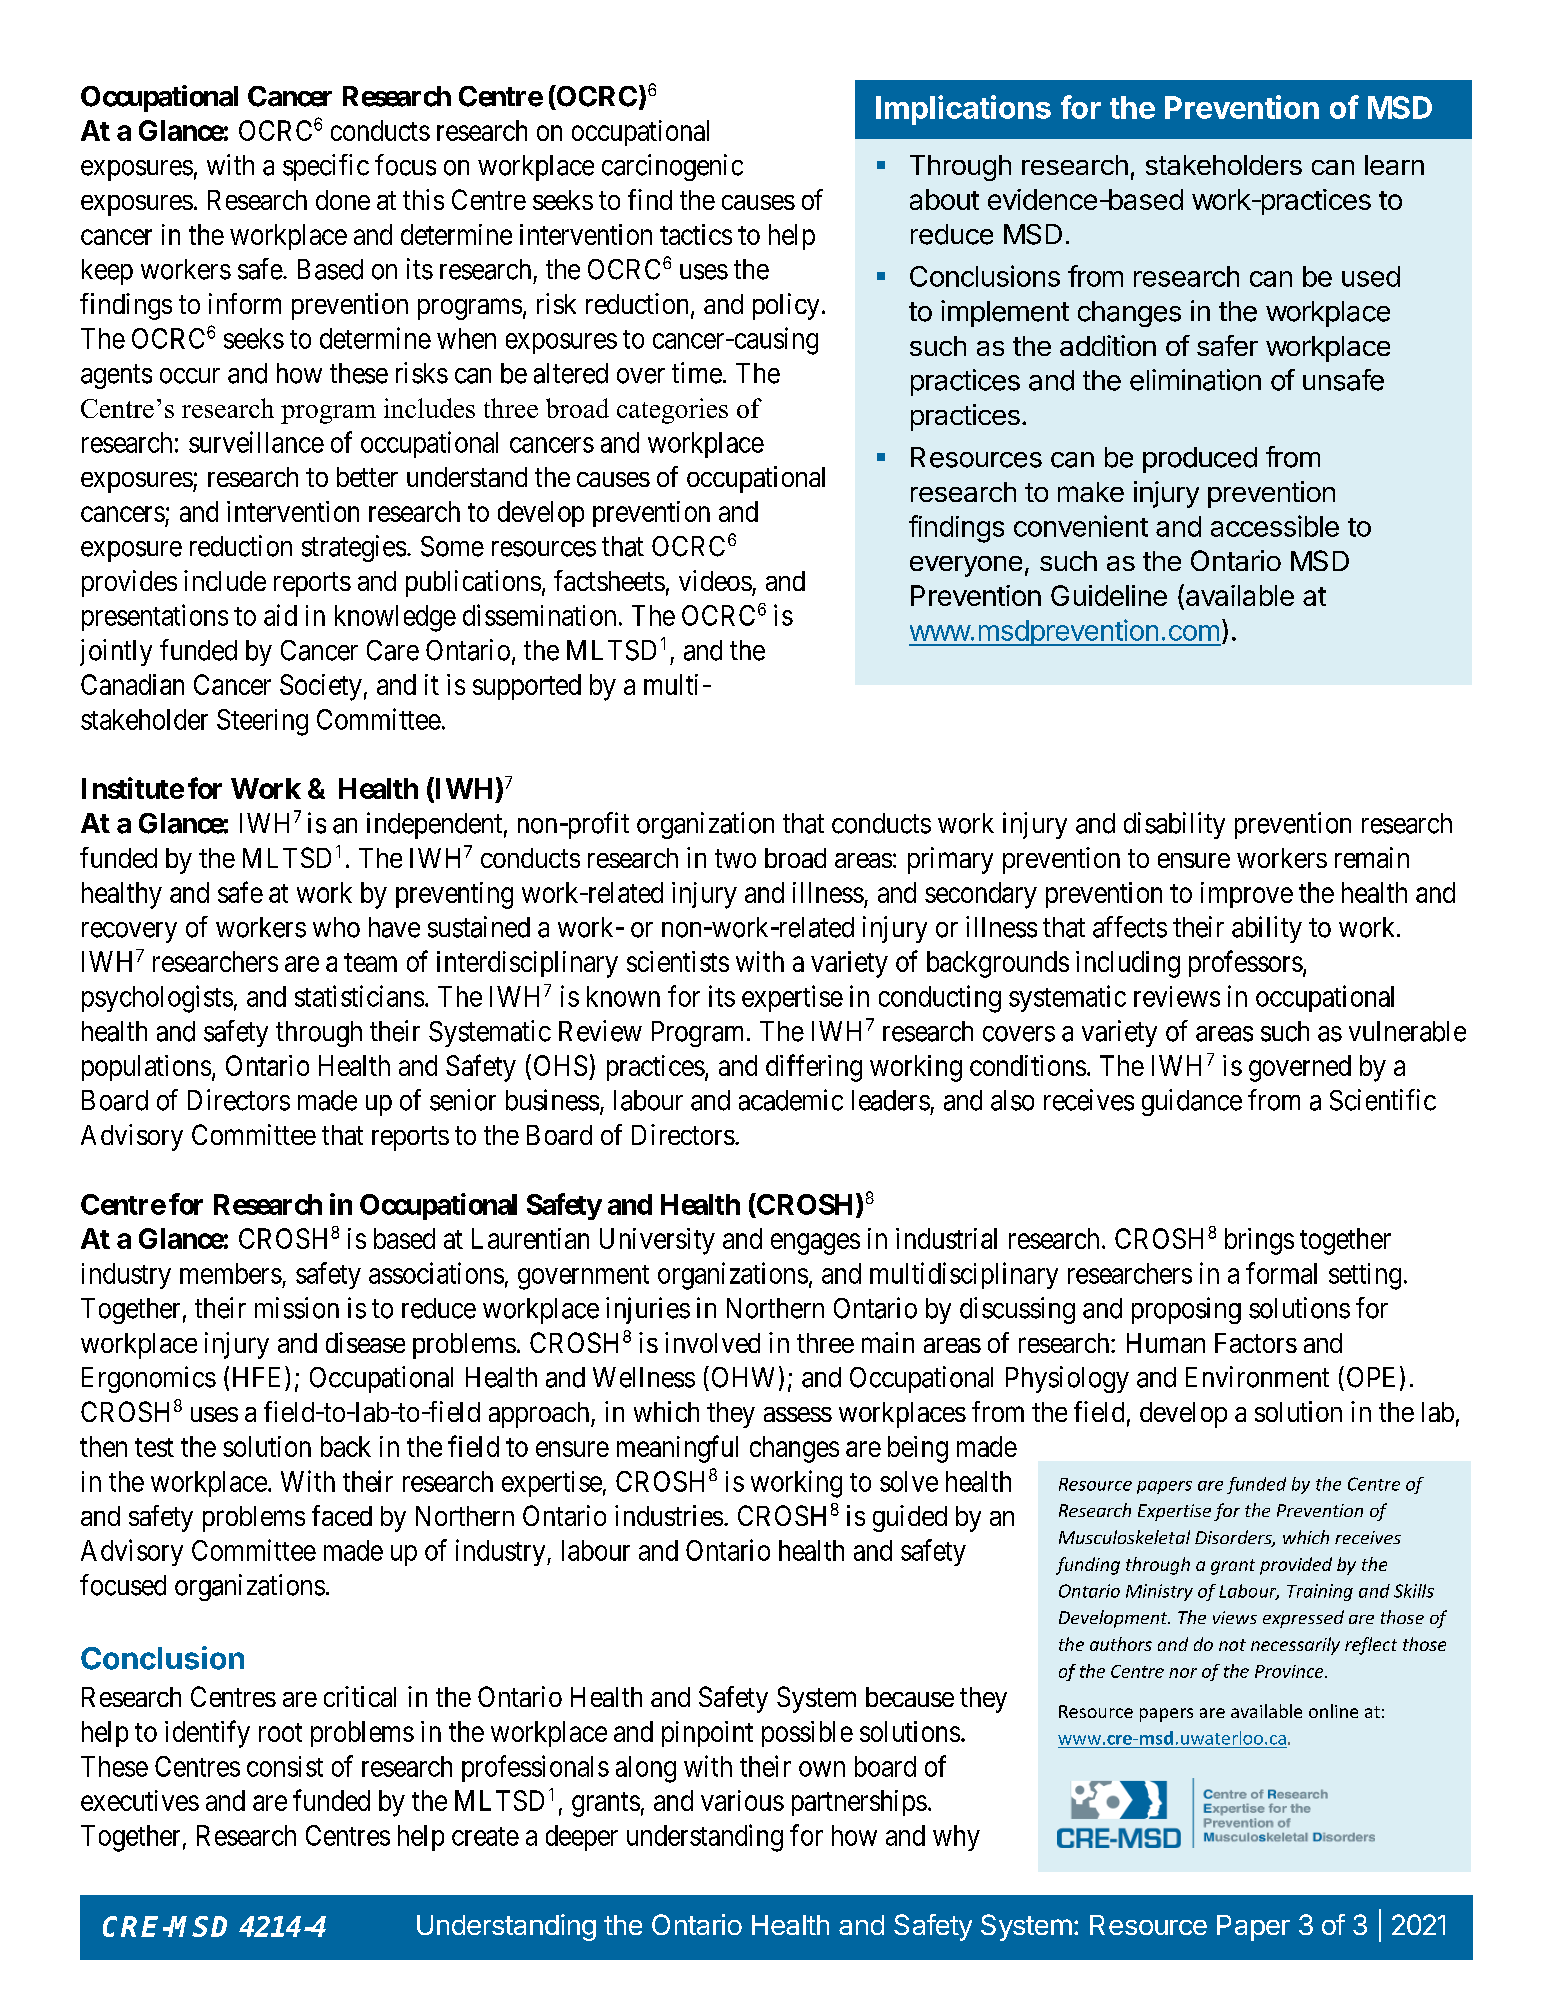  What do you see at coordinates (285, 1766) in the image?
I see `consist` at bounding box center [285, 1766].
